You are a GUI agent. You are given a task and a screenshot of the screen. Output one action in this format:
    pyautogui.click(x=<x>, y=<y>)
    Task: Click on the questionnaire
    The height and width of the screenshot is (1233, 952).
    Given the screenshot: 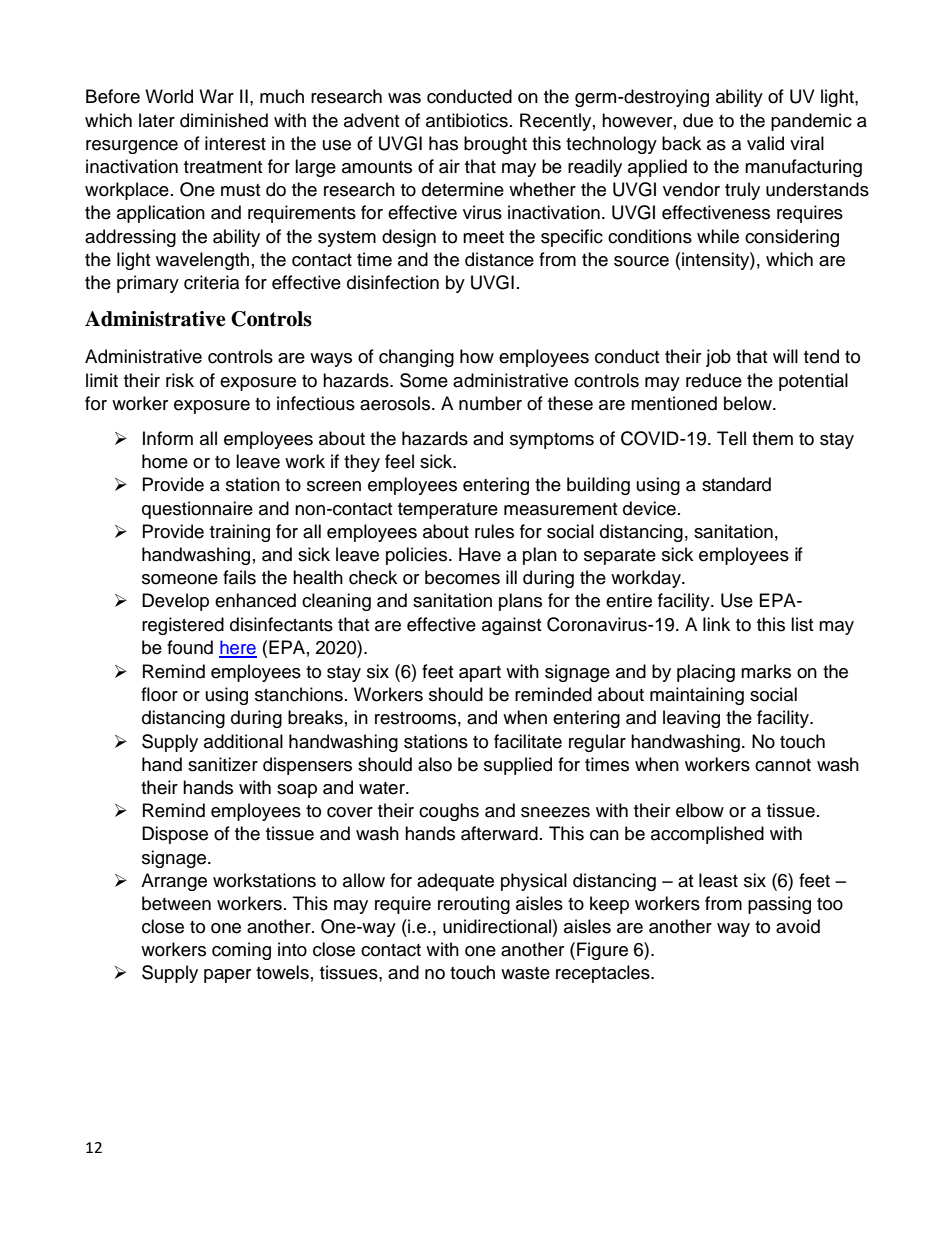 What is the action you would take?
    pyautogui.click(x=197, y=510)
